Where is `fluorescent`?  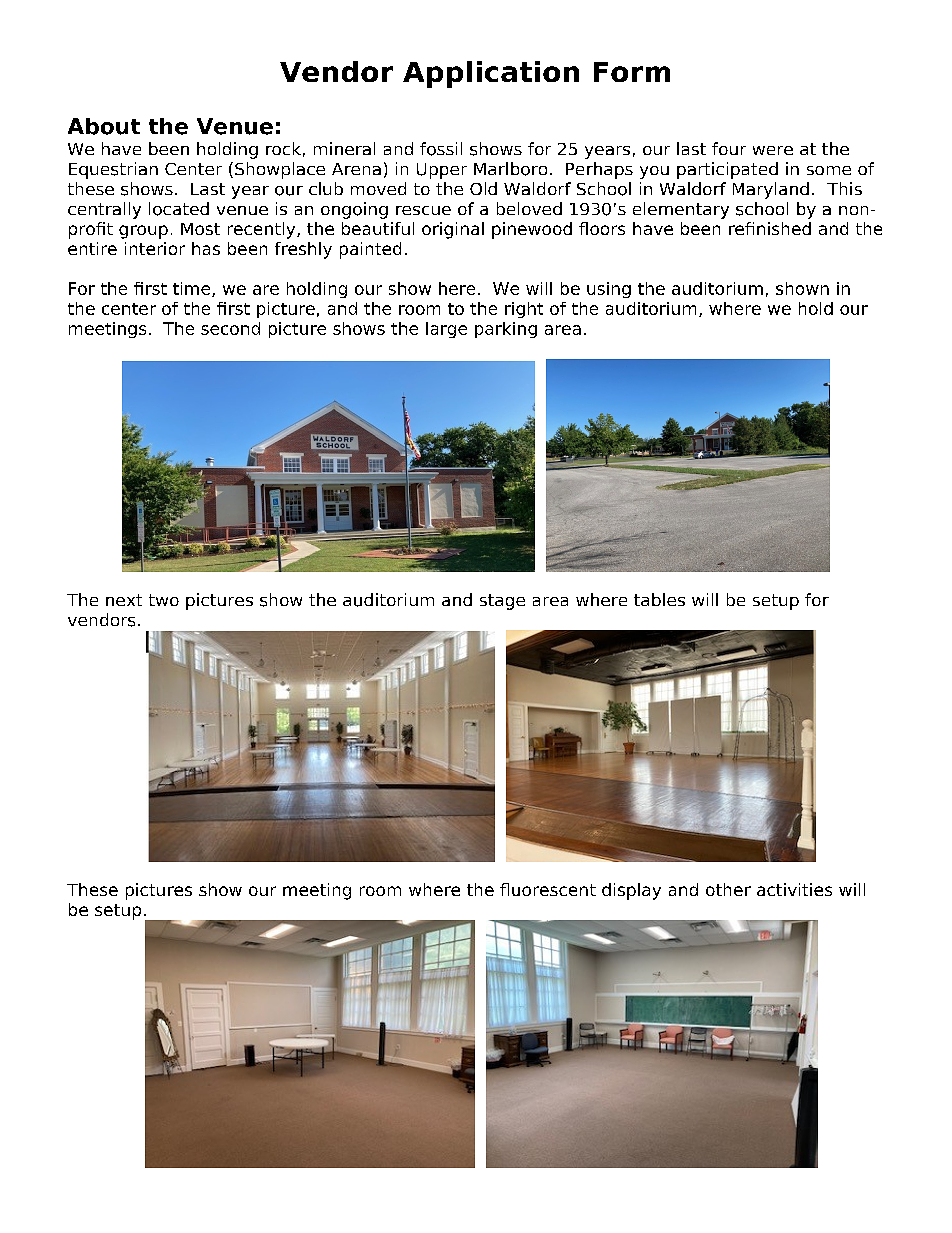
fluorescent is located at coordinates (548, 889).
